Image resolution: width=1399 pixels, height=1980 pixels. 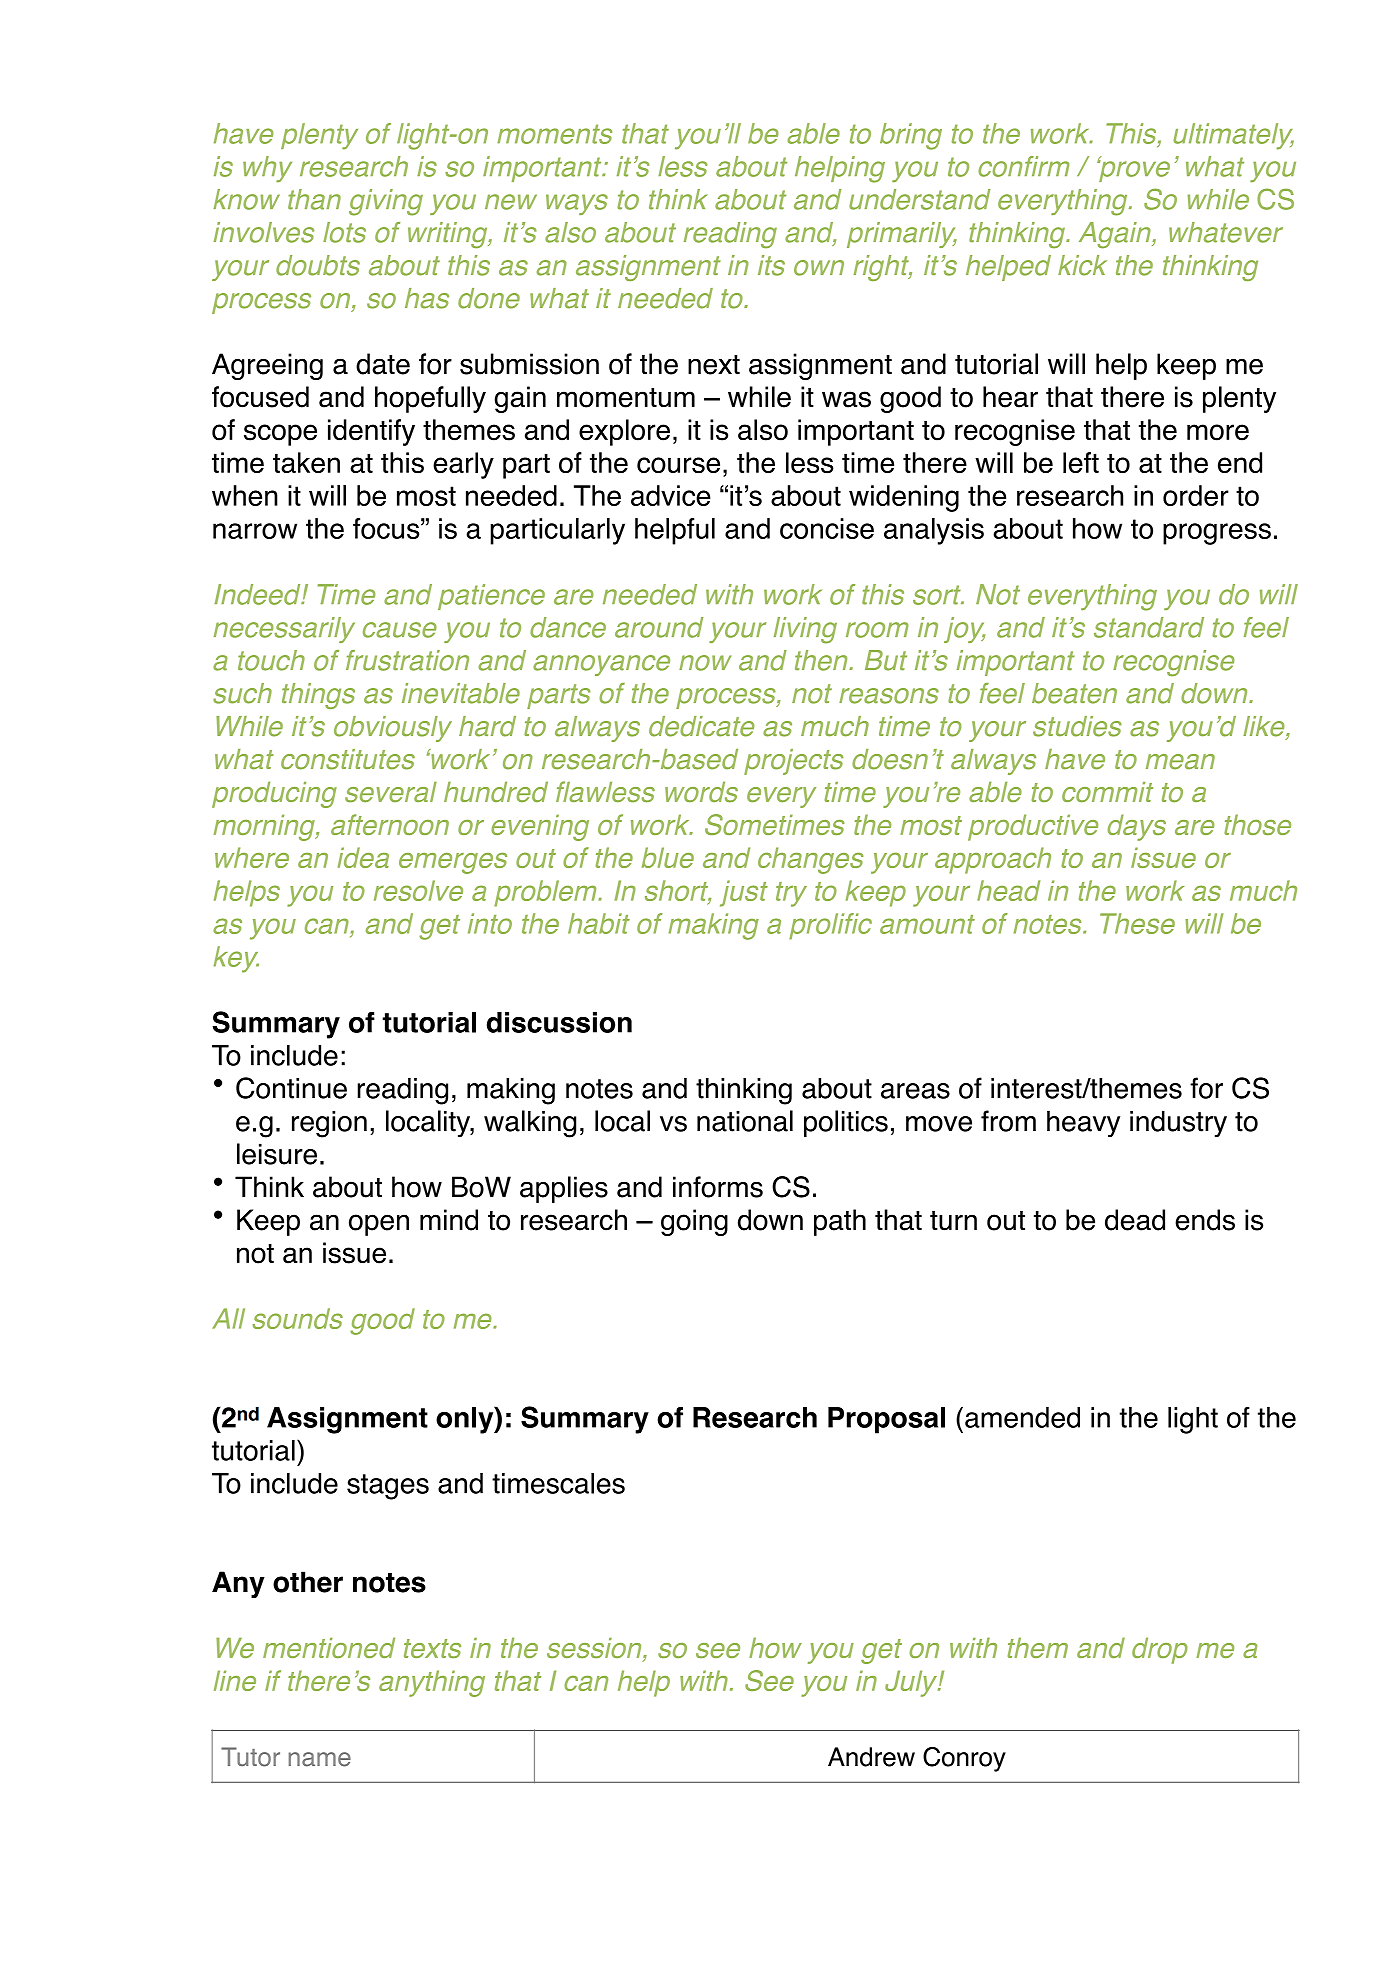 I want to click on just, so click(x=744, y=893).
